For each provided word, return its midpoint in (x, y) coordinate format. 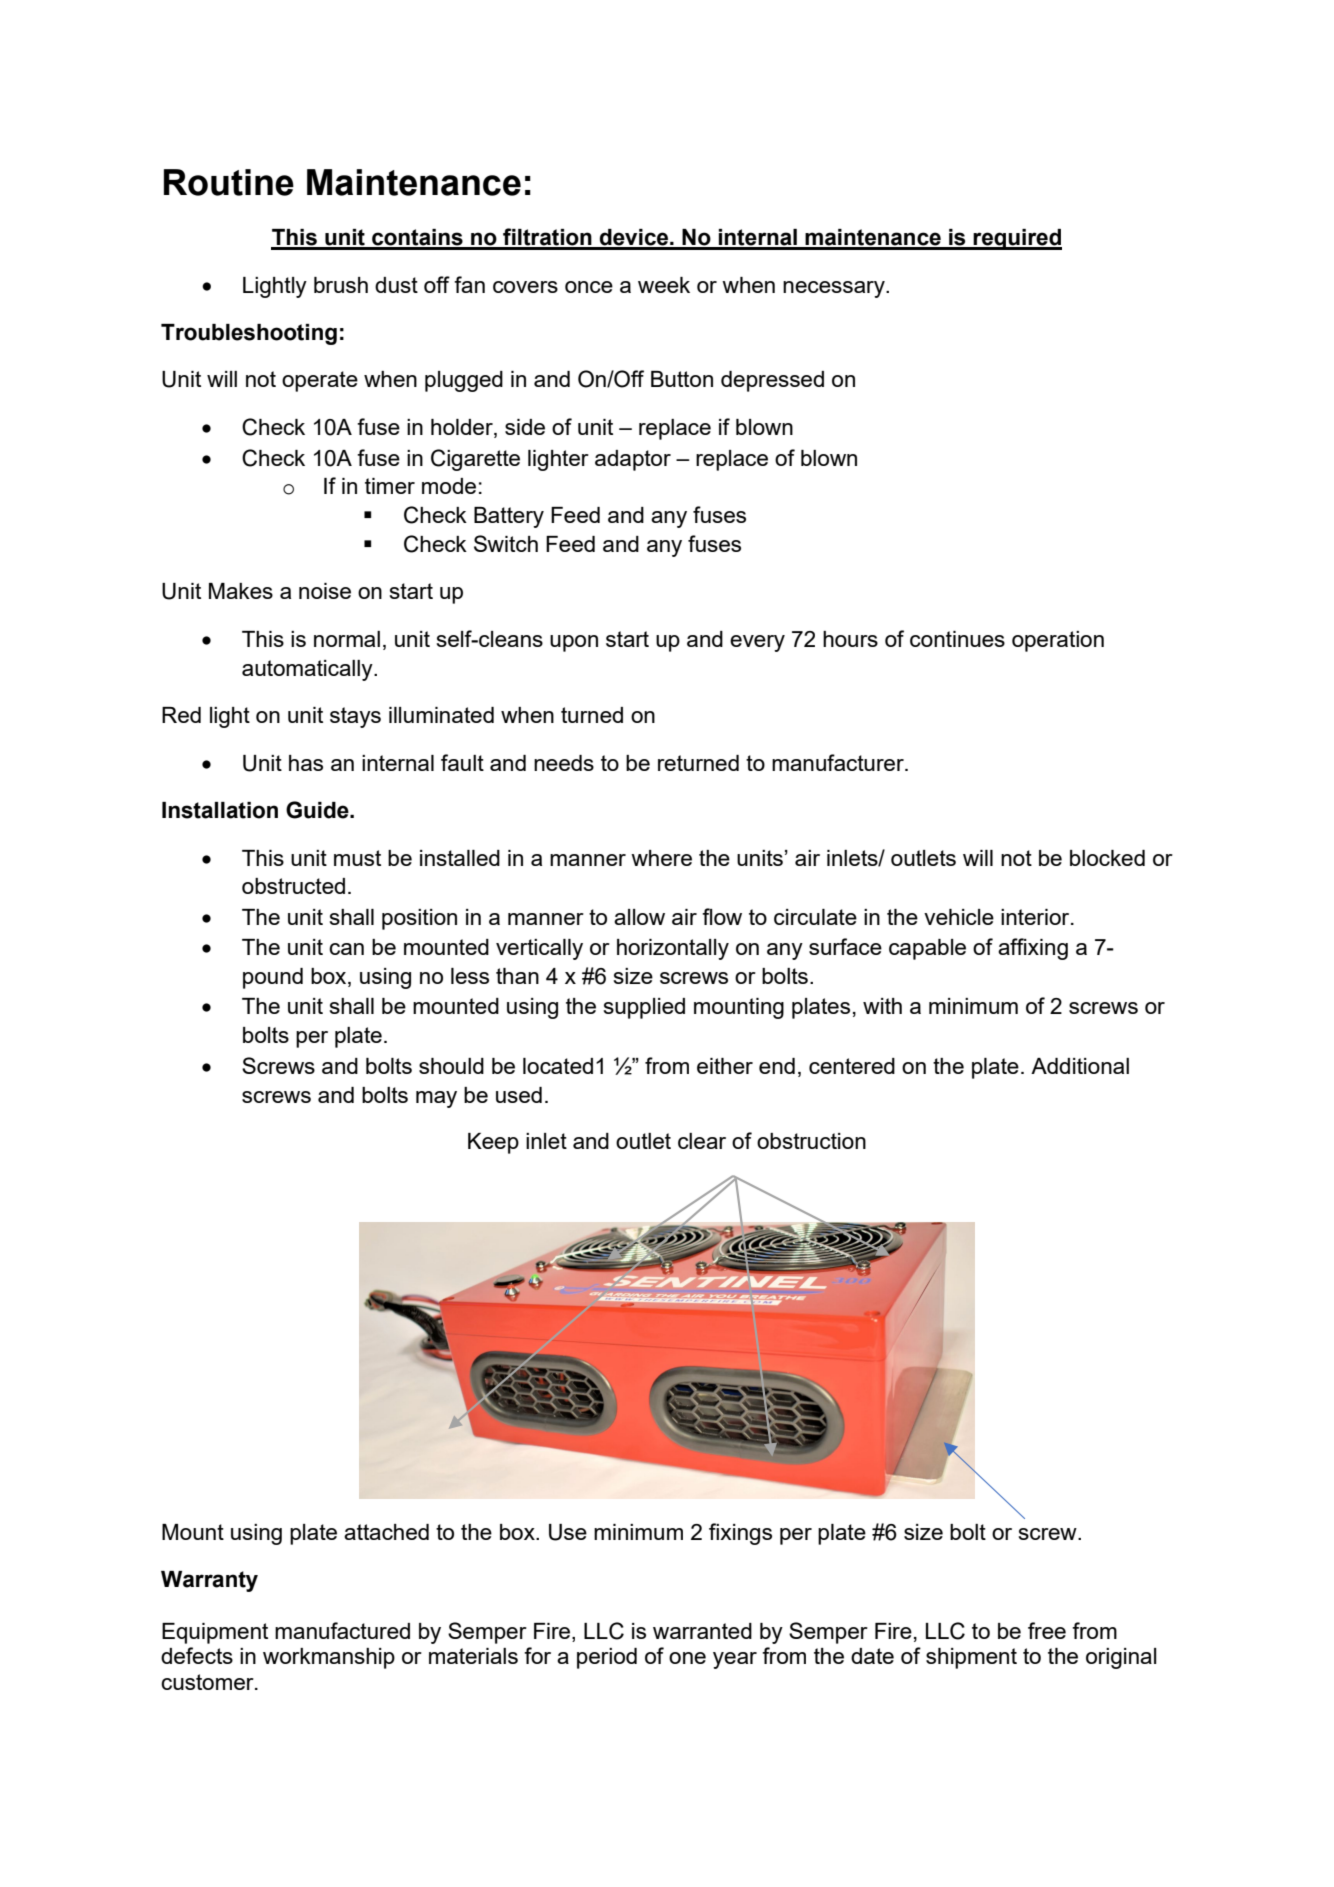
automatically (308, 670)
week (664, 285)
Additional (1080, 1066)
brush (341, 285)
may (436, 1099)
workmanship (329, 1658)
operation (1058, 641)
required (1017, 239)
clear (702, 1141)
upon (574, 643)
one (687, 1658)
